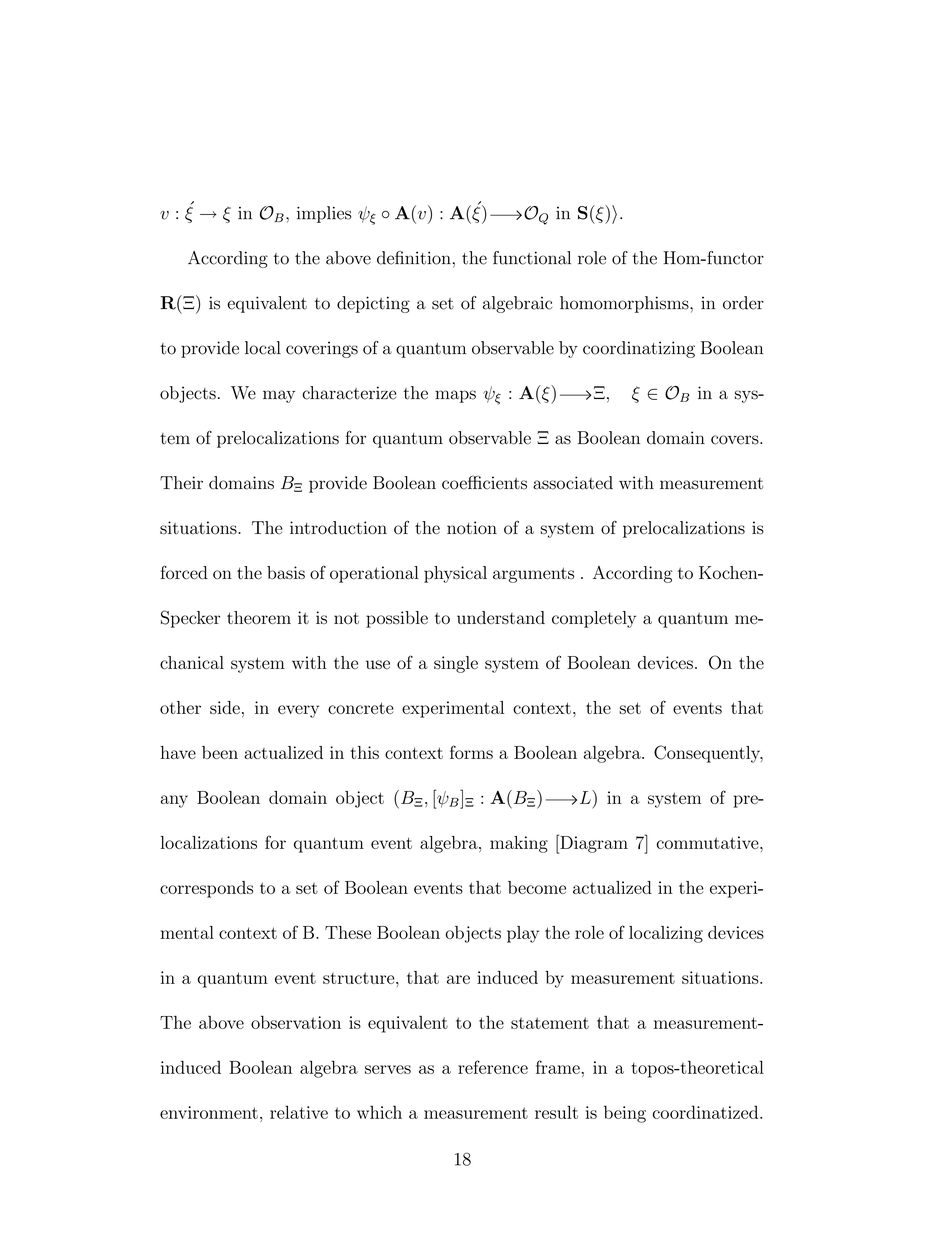 The image size is (952, 1233). I want to click on environment, so click(209, 1112).
